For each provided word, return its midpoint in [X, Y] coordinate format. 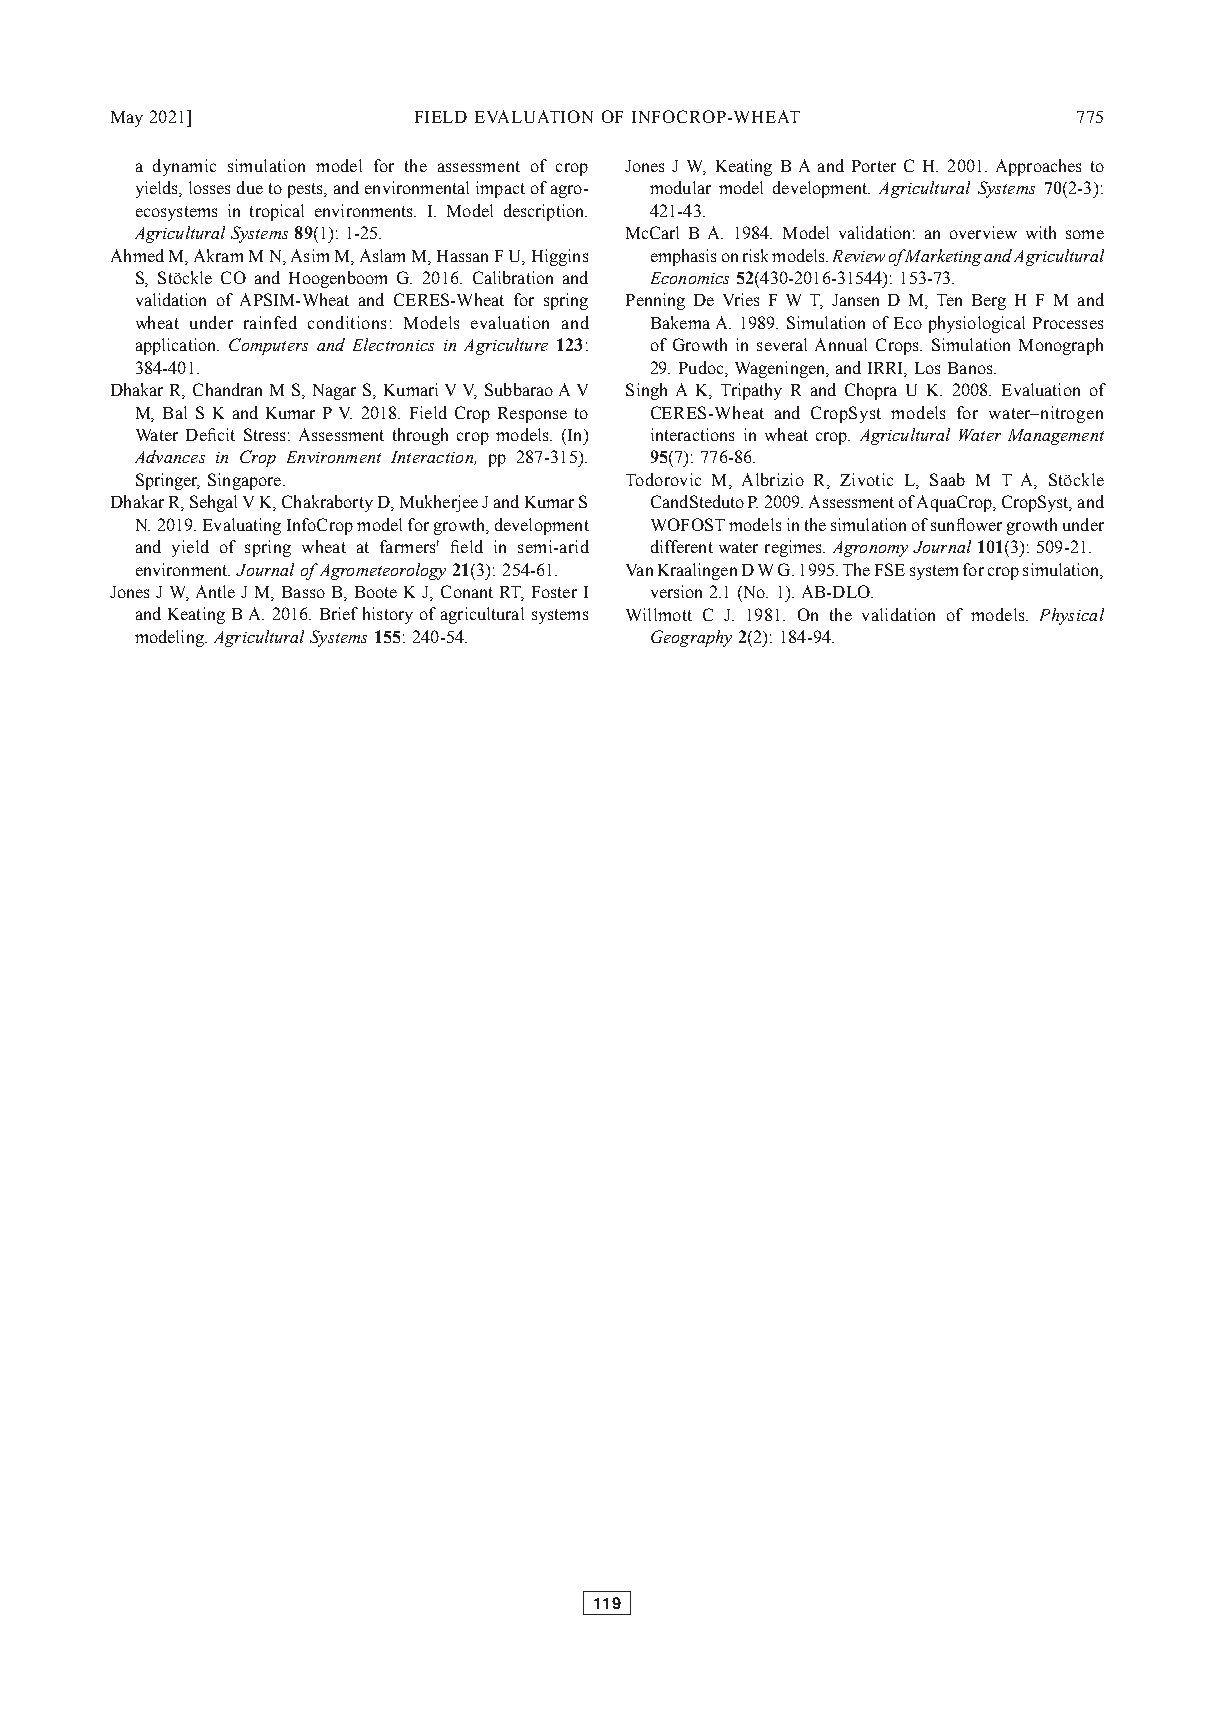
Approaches [1038, 167]
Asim [310, 255]
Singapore [246, 481]
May [127, 119]
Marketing [942, 257]
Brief [339, 613]
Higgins [560, 257]
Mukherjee [439, 503]
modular [680, 187]
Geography [691, 638]
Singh [646, 391]
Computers [268, 346]
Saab [947, 479]
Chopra [871, 391]
